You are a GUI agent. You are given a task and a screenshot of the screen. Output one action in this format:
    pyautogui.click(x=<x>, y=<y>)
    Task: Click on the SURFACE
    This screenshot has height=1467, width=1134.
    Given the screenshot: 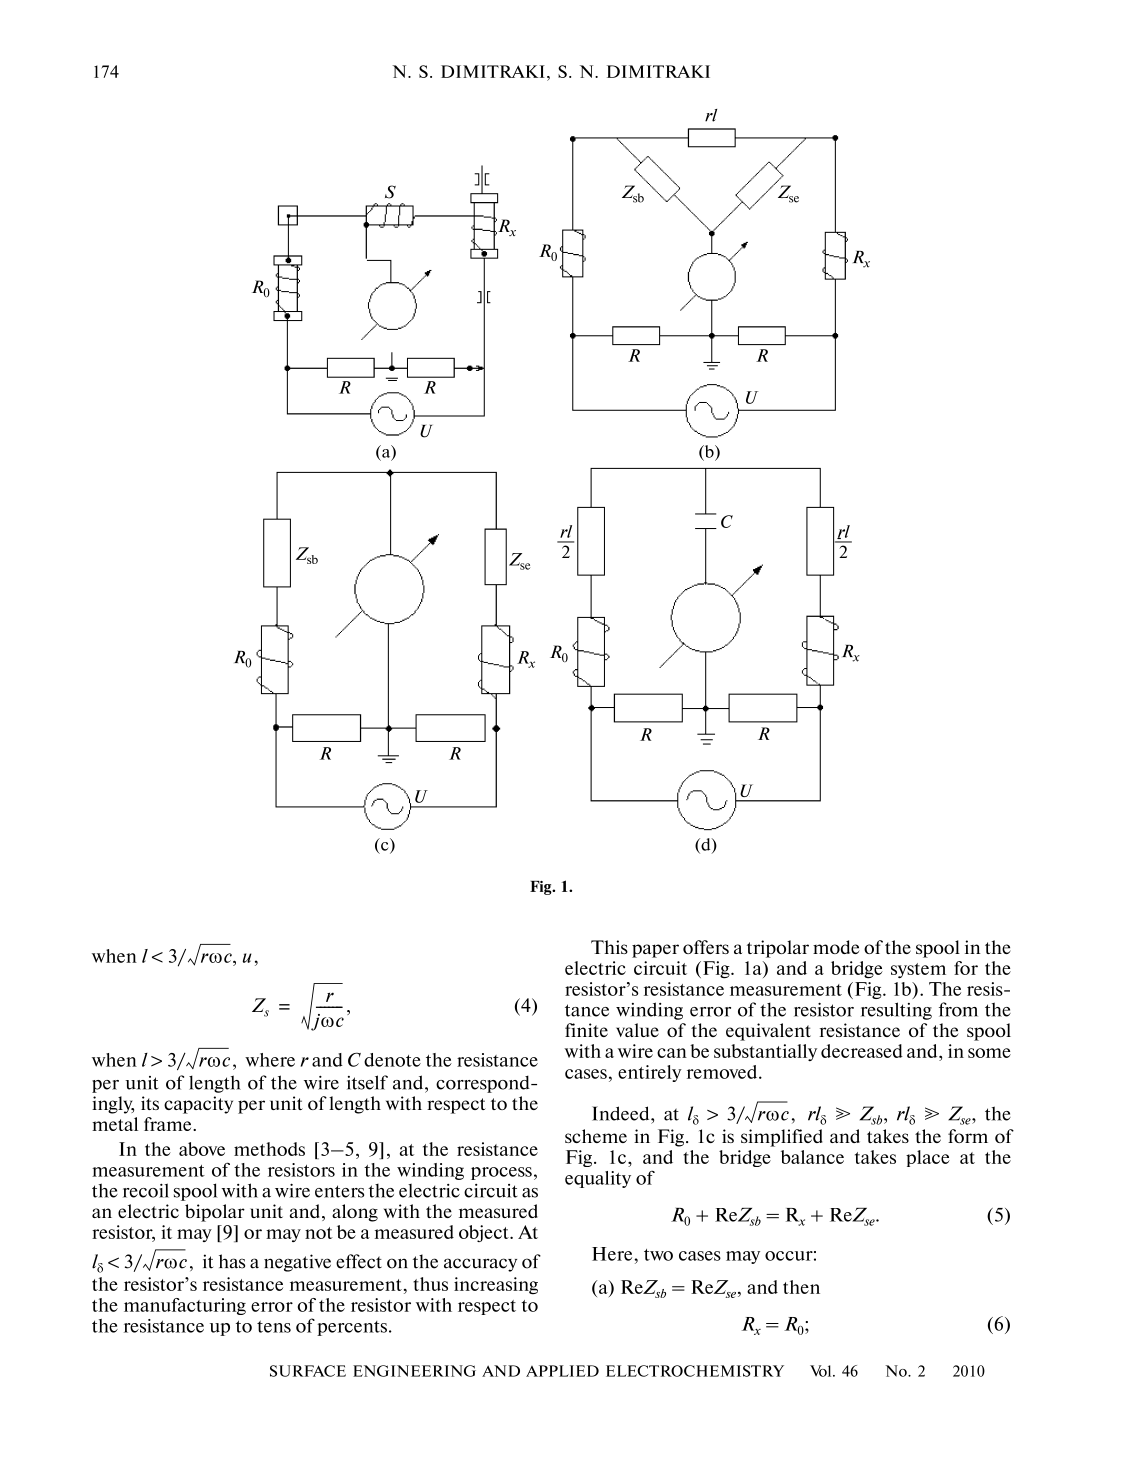 What is the action you would take?
    pyautogui.click(x=308, y=1371)
